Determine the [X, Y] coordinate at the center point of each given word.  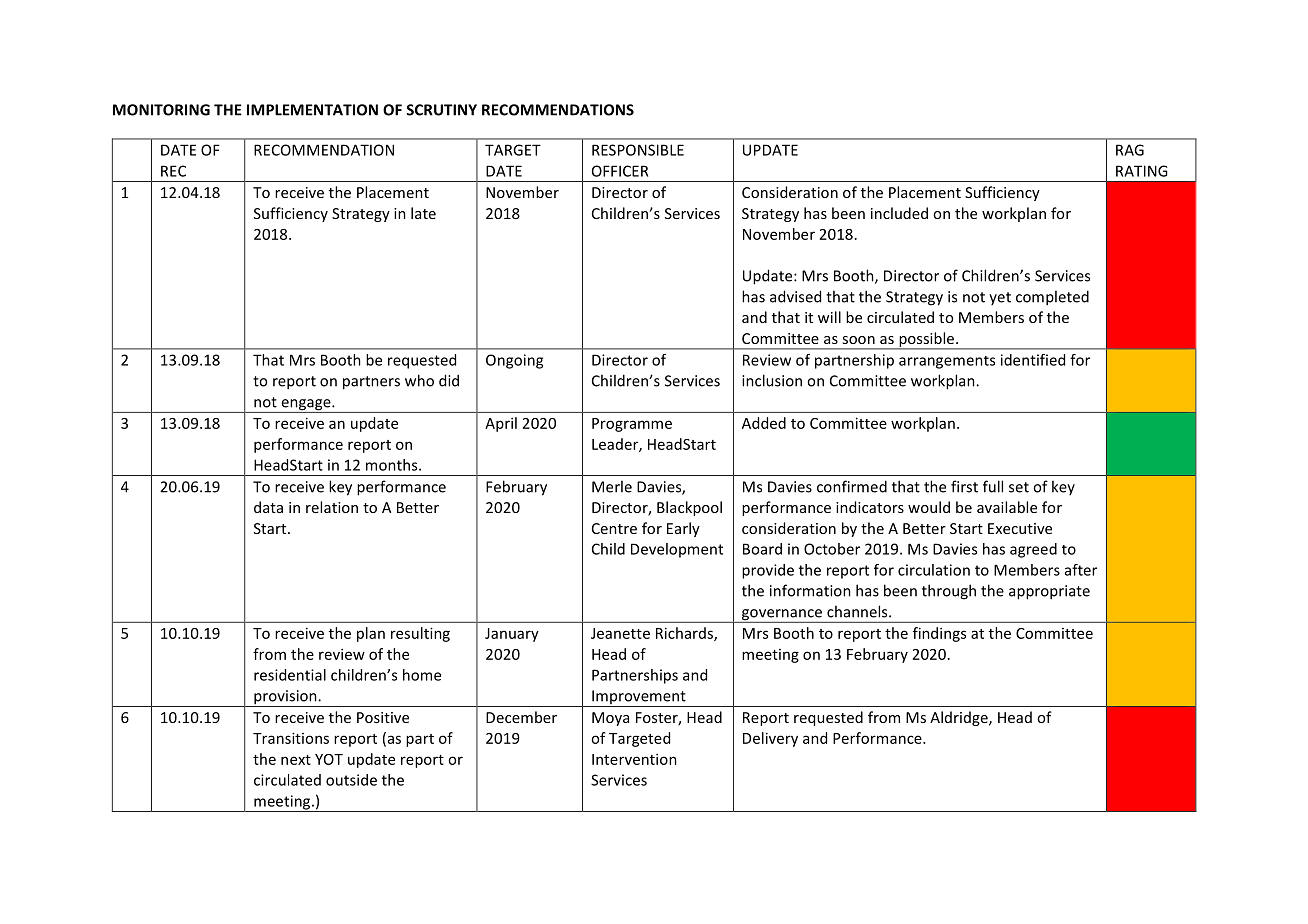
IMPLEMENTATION [312, 110]
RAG [1130, 150]
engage [306, 406]
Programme [632, 425]
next [296, 760]
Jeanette [620, 633]
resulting [420, 634]
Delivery [770, 739]
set [1019, 487]
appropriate [1049, 592]
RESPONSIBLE [638, 150]
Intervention [634, 759]
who [419, 380]
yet [1000, 298]
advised [795, 296]
